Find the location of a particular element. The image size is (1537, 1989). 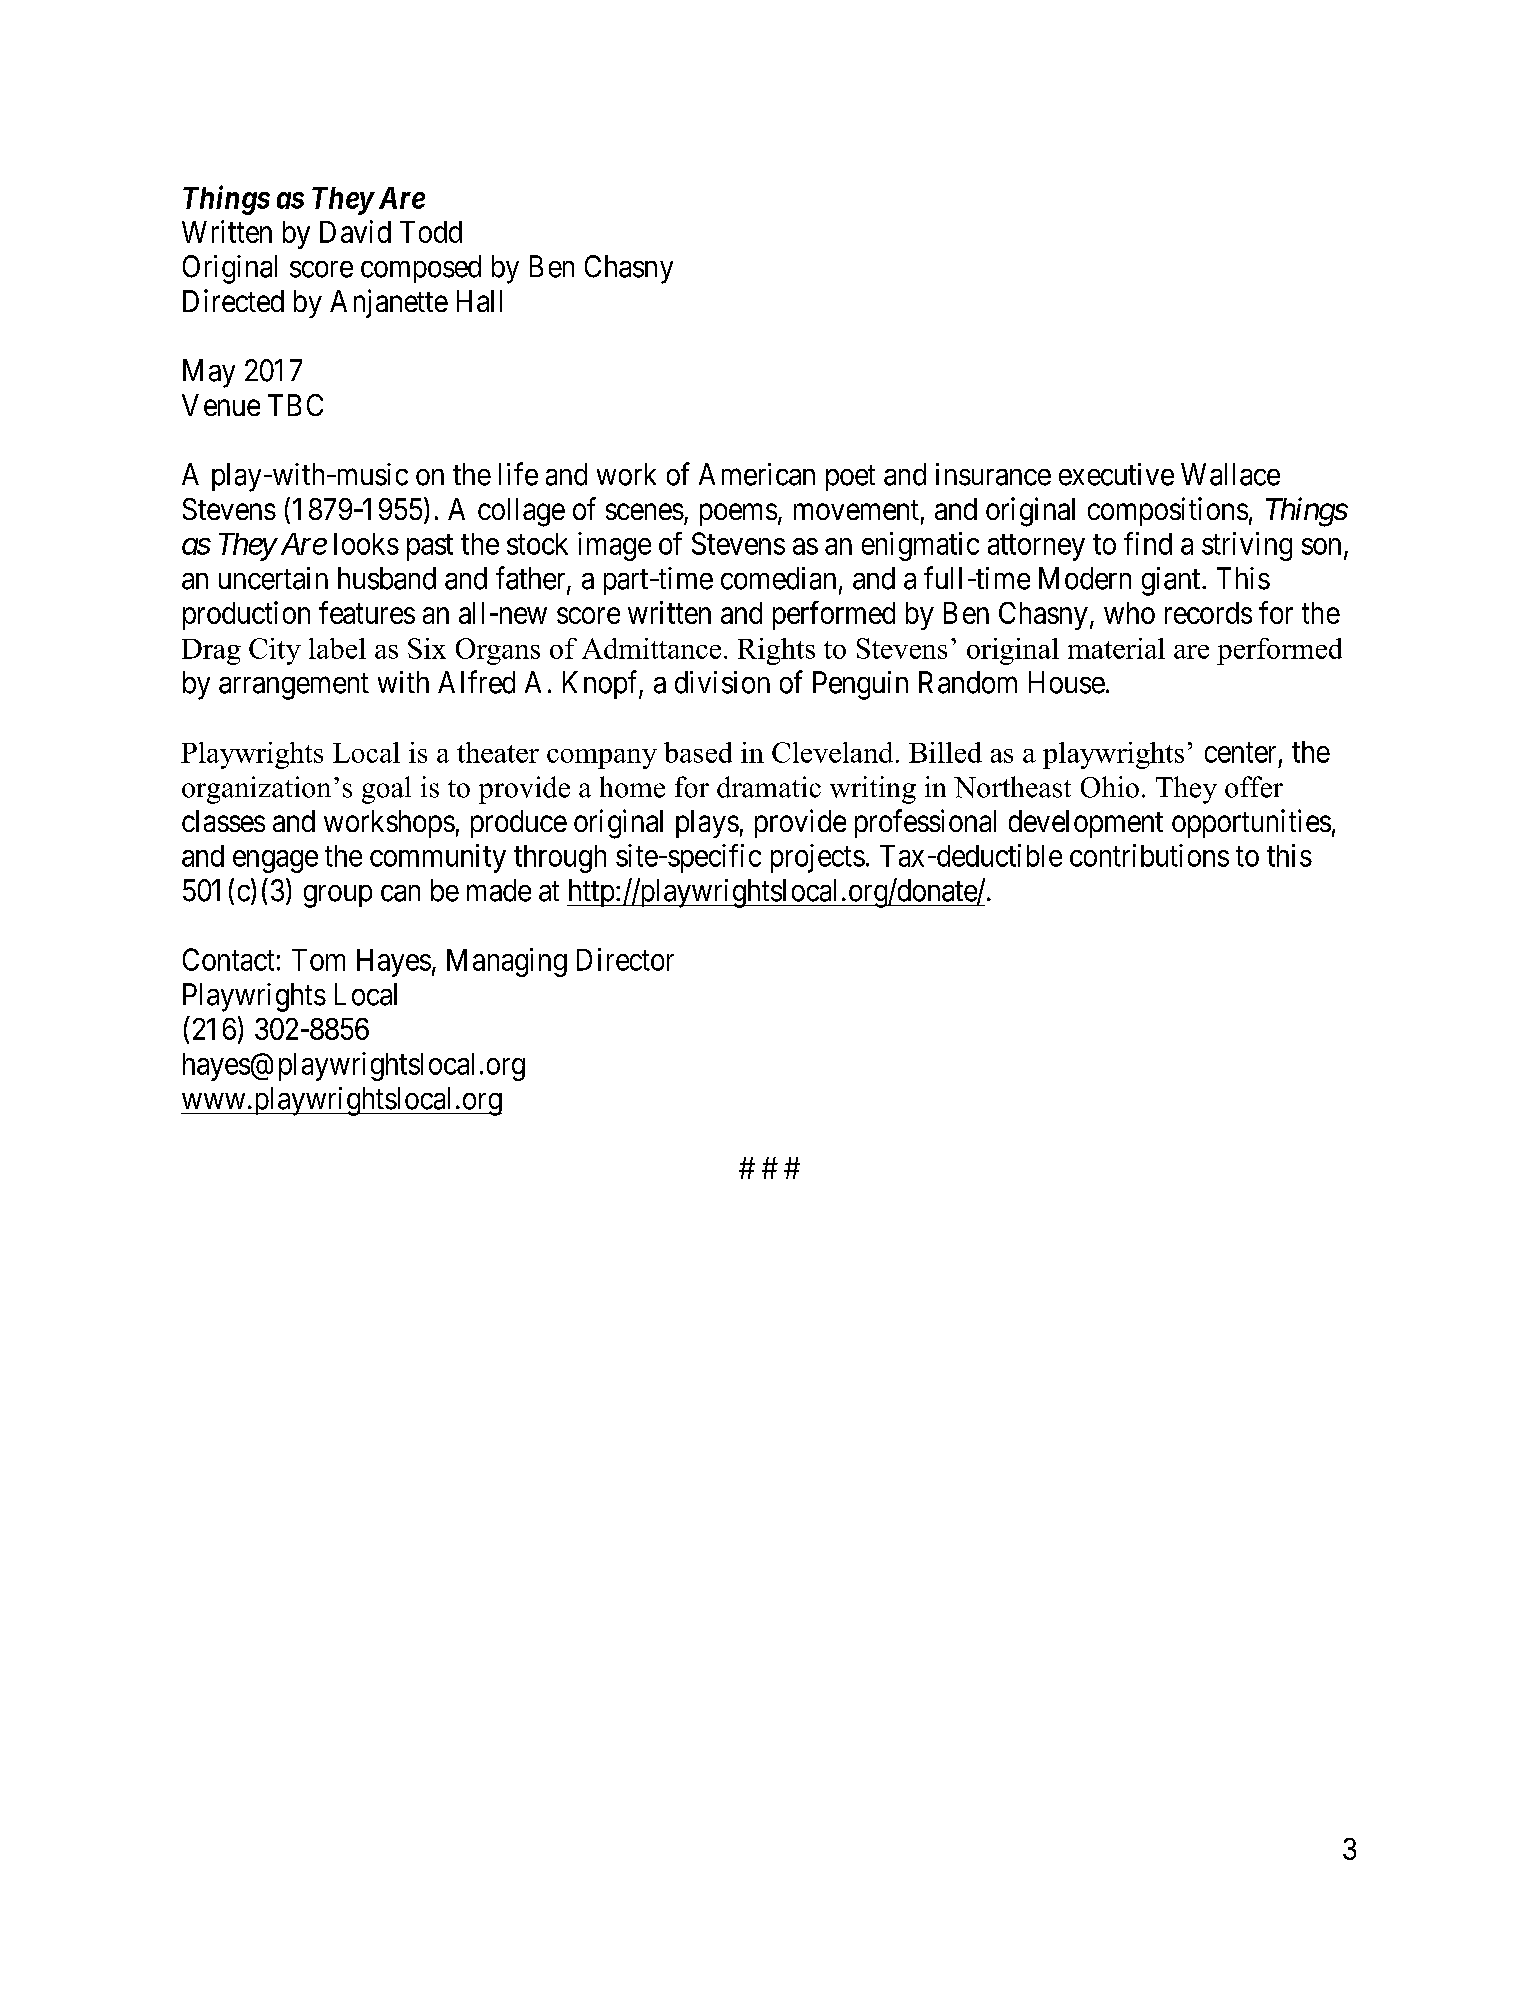

giant is located at coordinates (1172, 581).
